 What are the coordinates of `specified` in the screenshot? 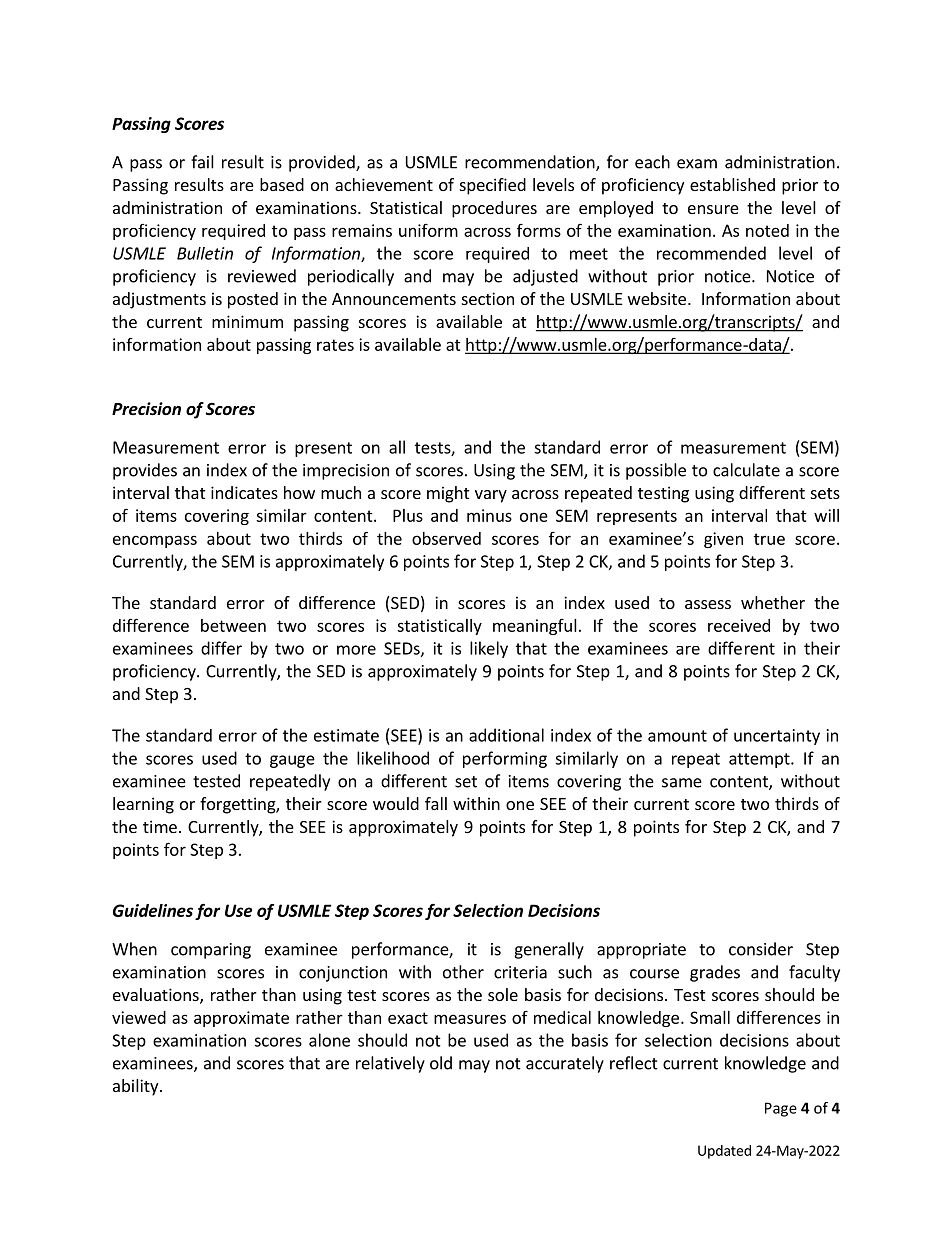 It's located at (493, 186).
